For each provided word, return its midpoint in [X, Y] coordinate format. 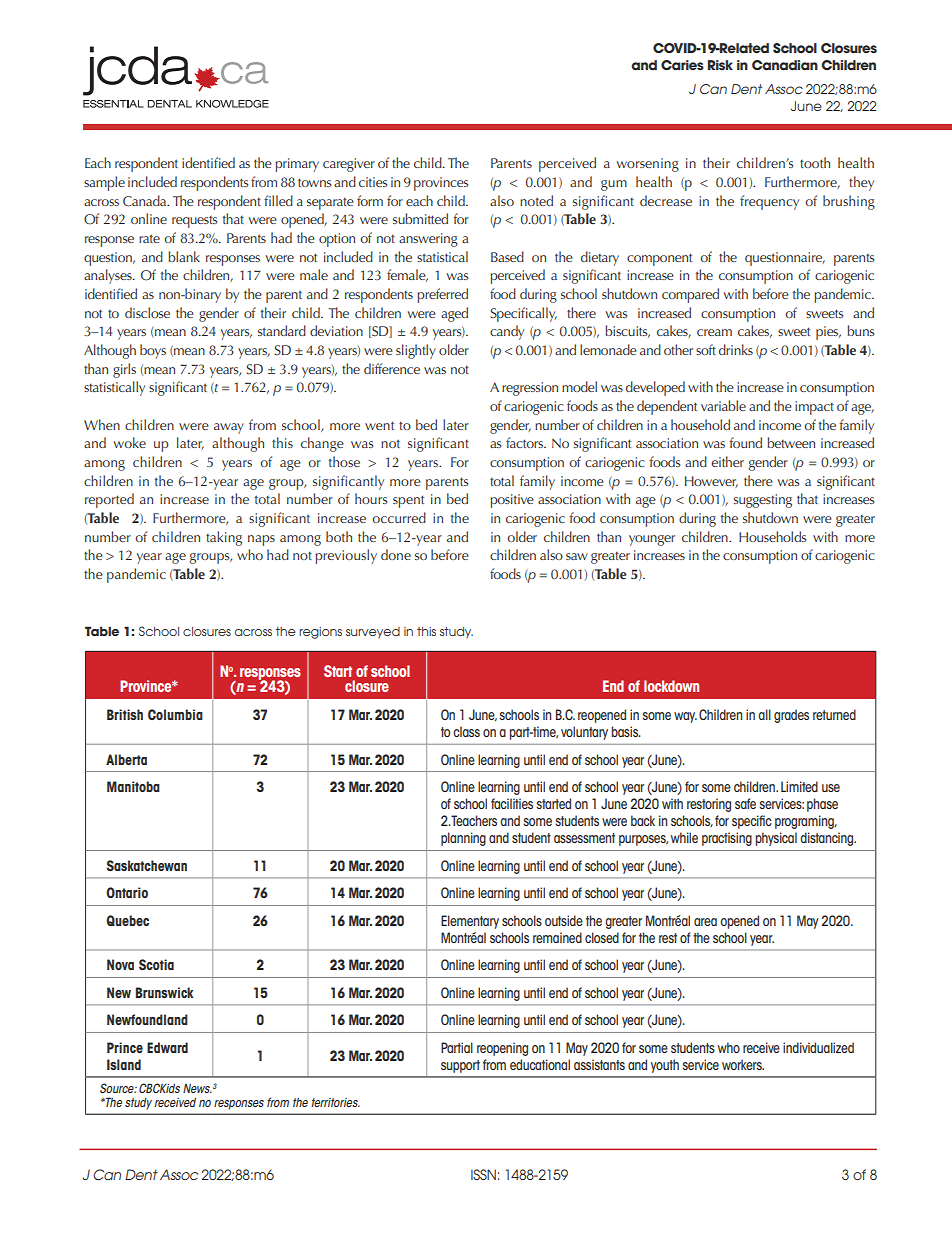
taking [224, 538]
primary [297, 165]
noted [536, 200]
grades [791, 716]
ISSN [483, 1174]
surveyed [373, 633]
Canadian [785, 65]
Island [124, 1064]
